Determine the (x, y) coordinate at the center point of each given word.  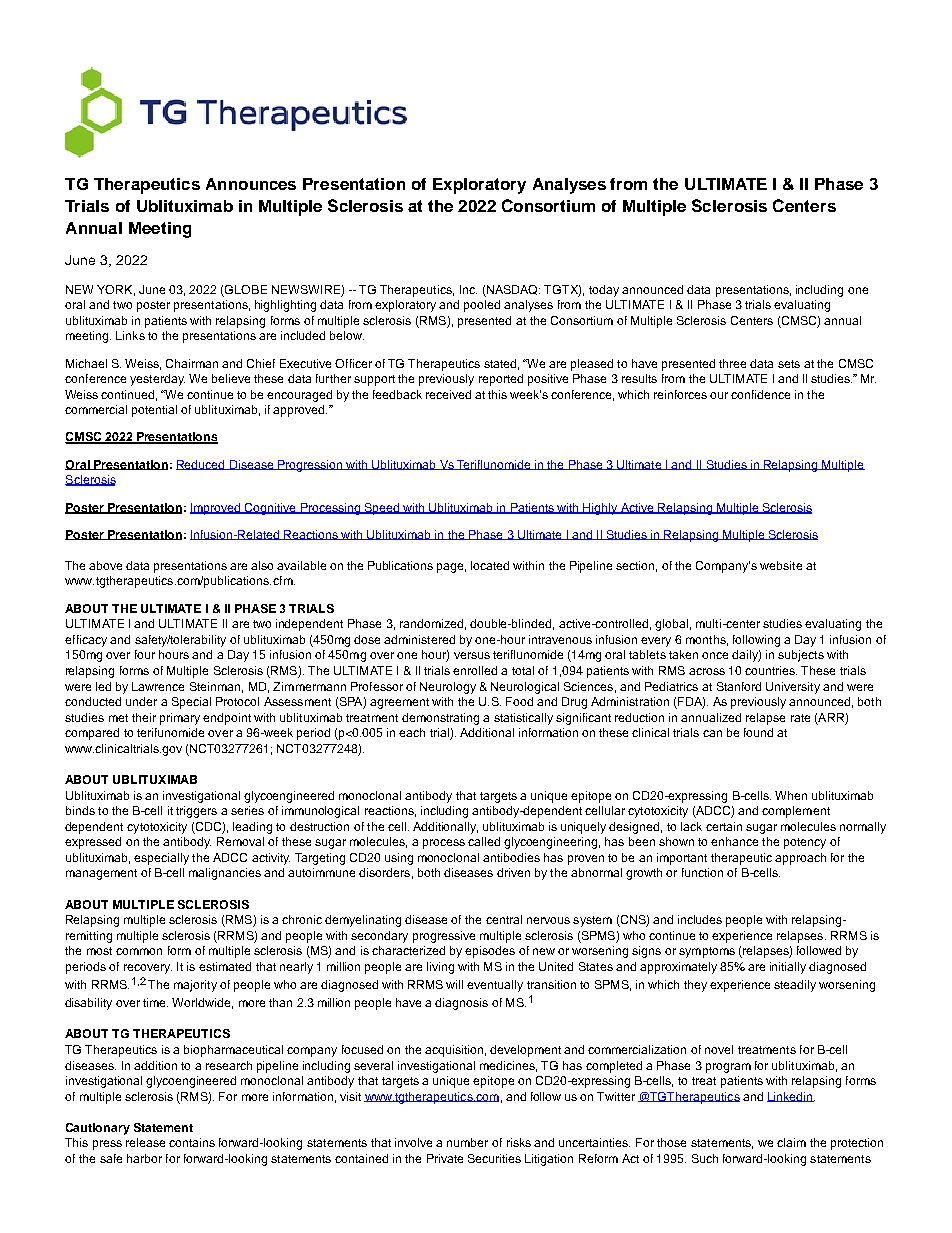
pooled (482, 306)
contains (192, 1142)
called (484, 841)
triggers (196, 812)
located (490, 565)
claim (791, 1142)
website (781, 565)
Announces (251, 184)
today (604, 291)
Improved (216, 509)
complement (796, 812)
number (467, 1142)
